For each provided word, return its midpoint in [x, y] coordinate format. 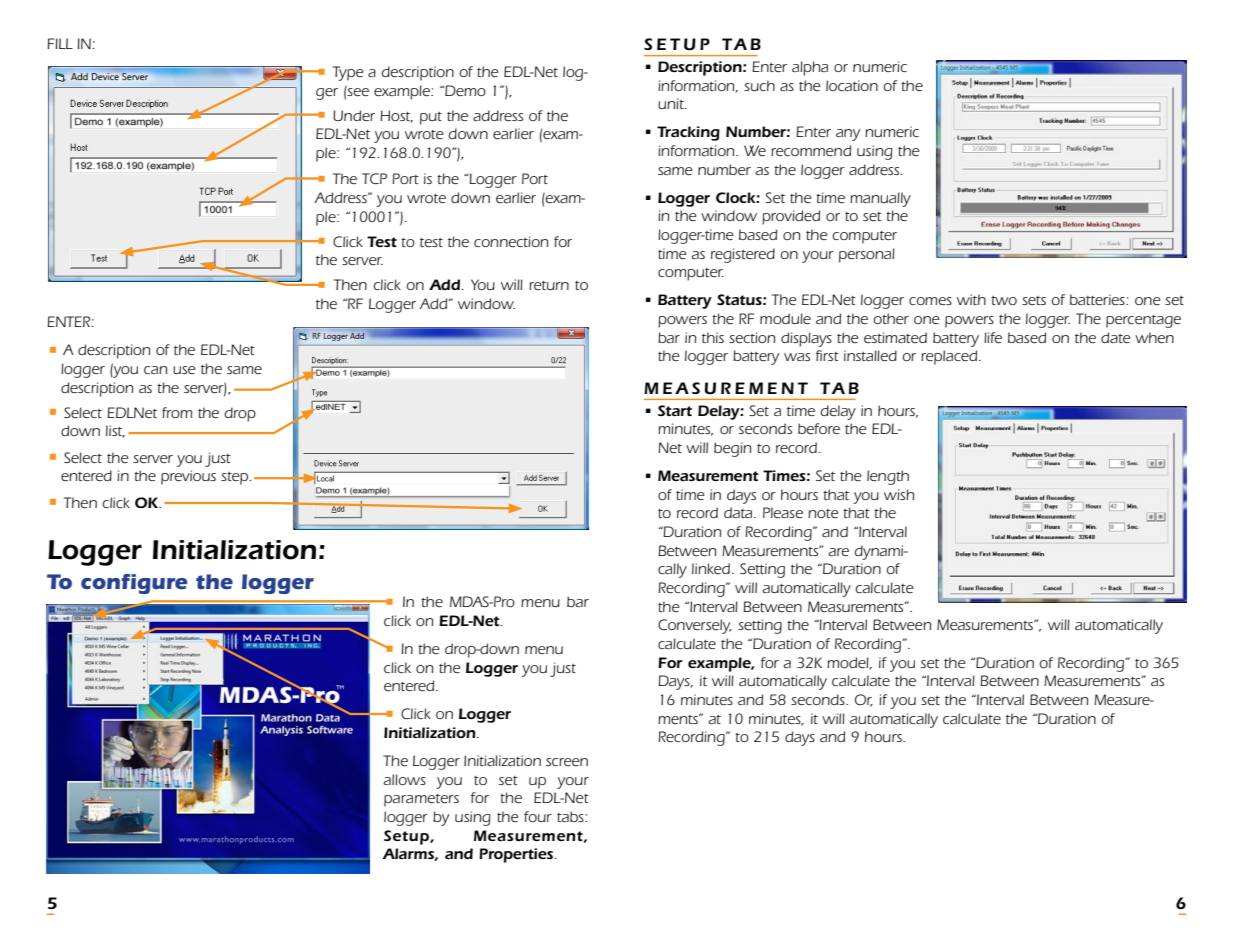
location [852, 85]
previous [188, 477]
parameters [421, 800]
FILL [60, 43]
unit [672, 103]
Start [675, 410]
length [888, 477]
